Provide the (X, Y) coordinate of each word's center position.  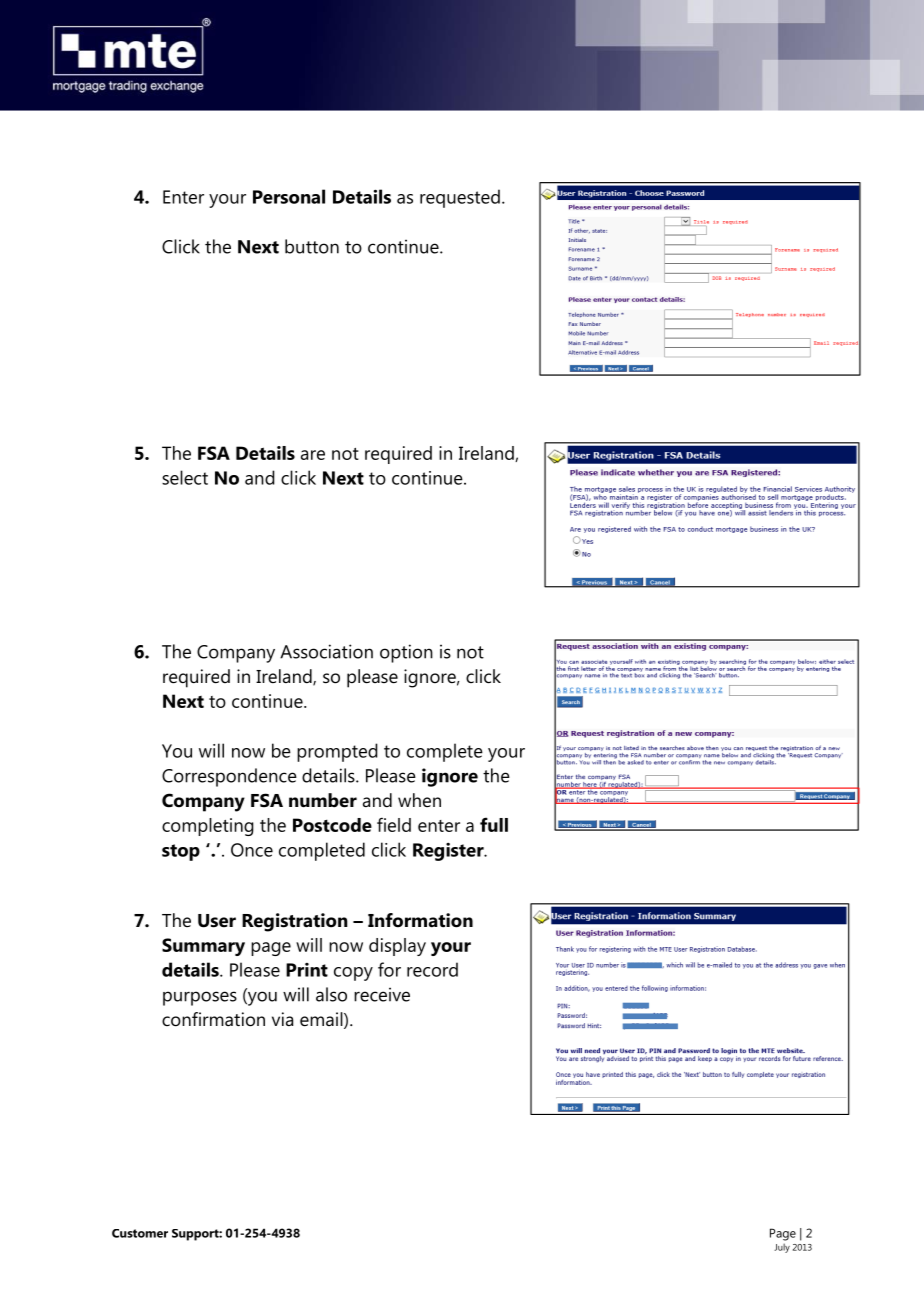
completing (208, 827)
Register (449, 852)
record (432, 969)
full (494, 824)
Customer (140, 1233)
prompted (337, 752)
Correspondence (229, 777)
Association (326, 651)
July (782, 1248)
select (185, 477)
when (419, 800)
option (406, 653)
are (313, 455)
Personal (289, 196)
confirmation (213, 1019)
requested (460, 198)
